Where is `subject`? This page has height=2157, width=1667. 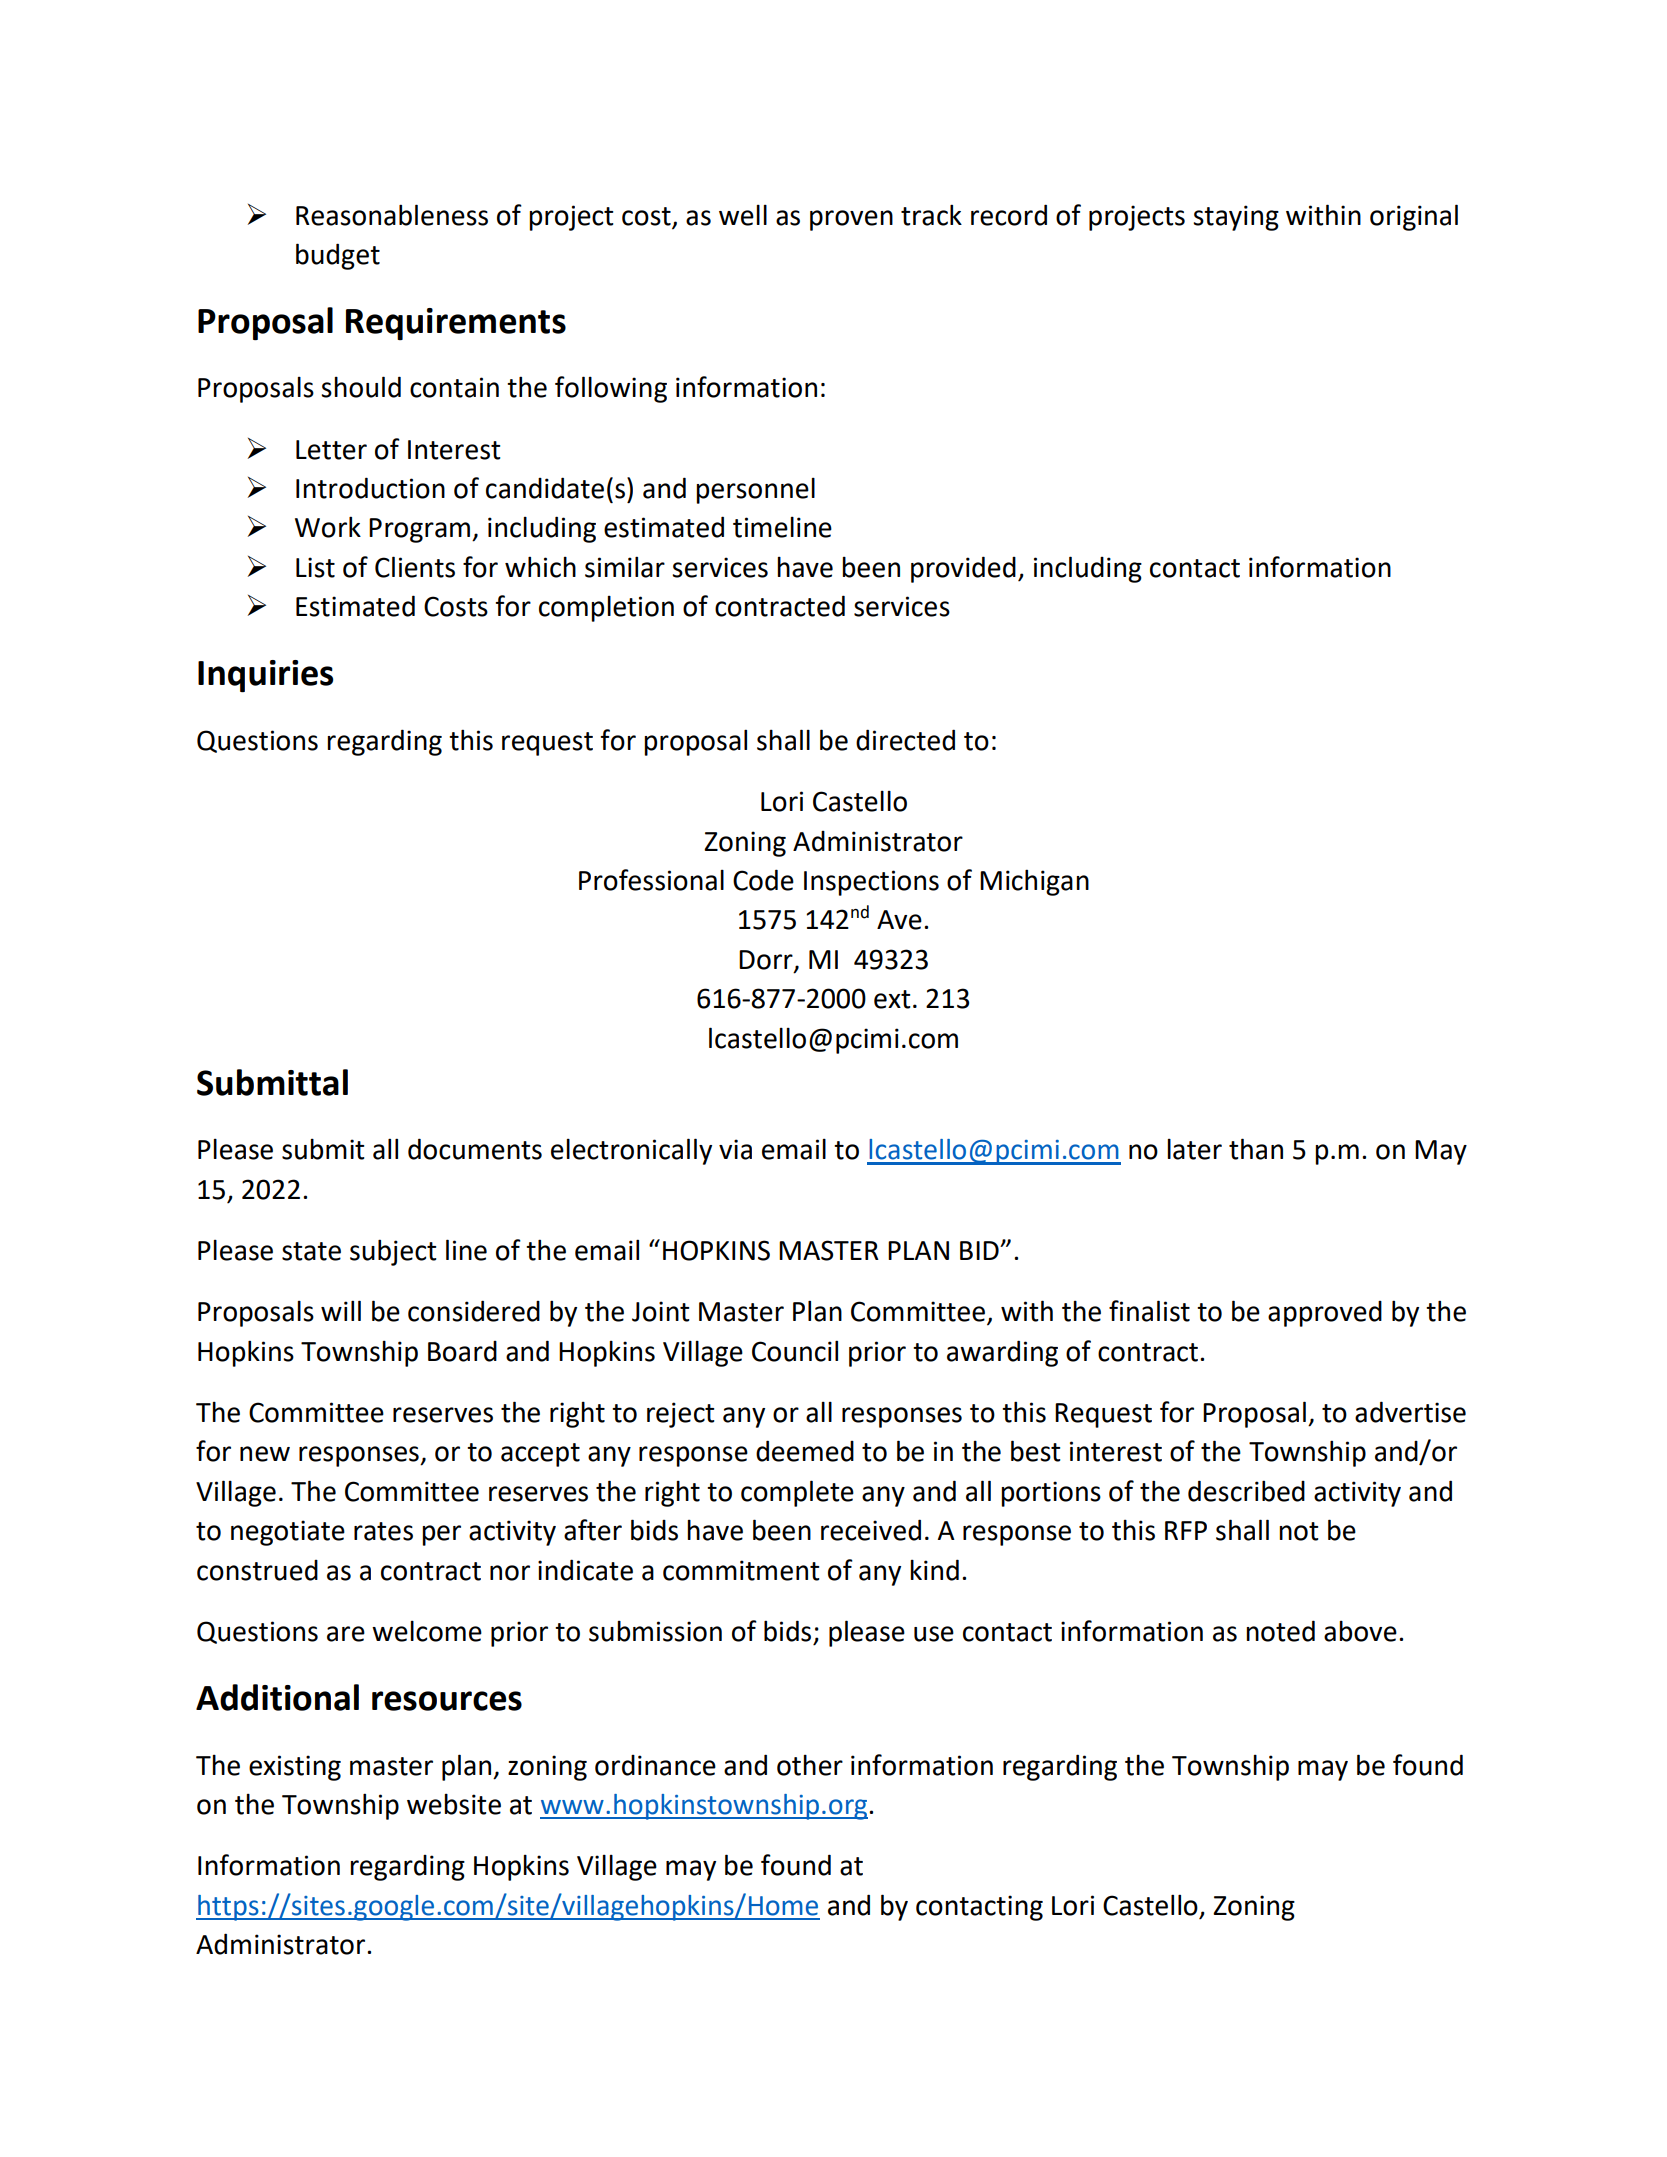 subject is located at coordinates (393, 1252).
